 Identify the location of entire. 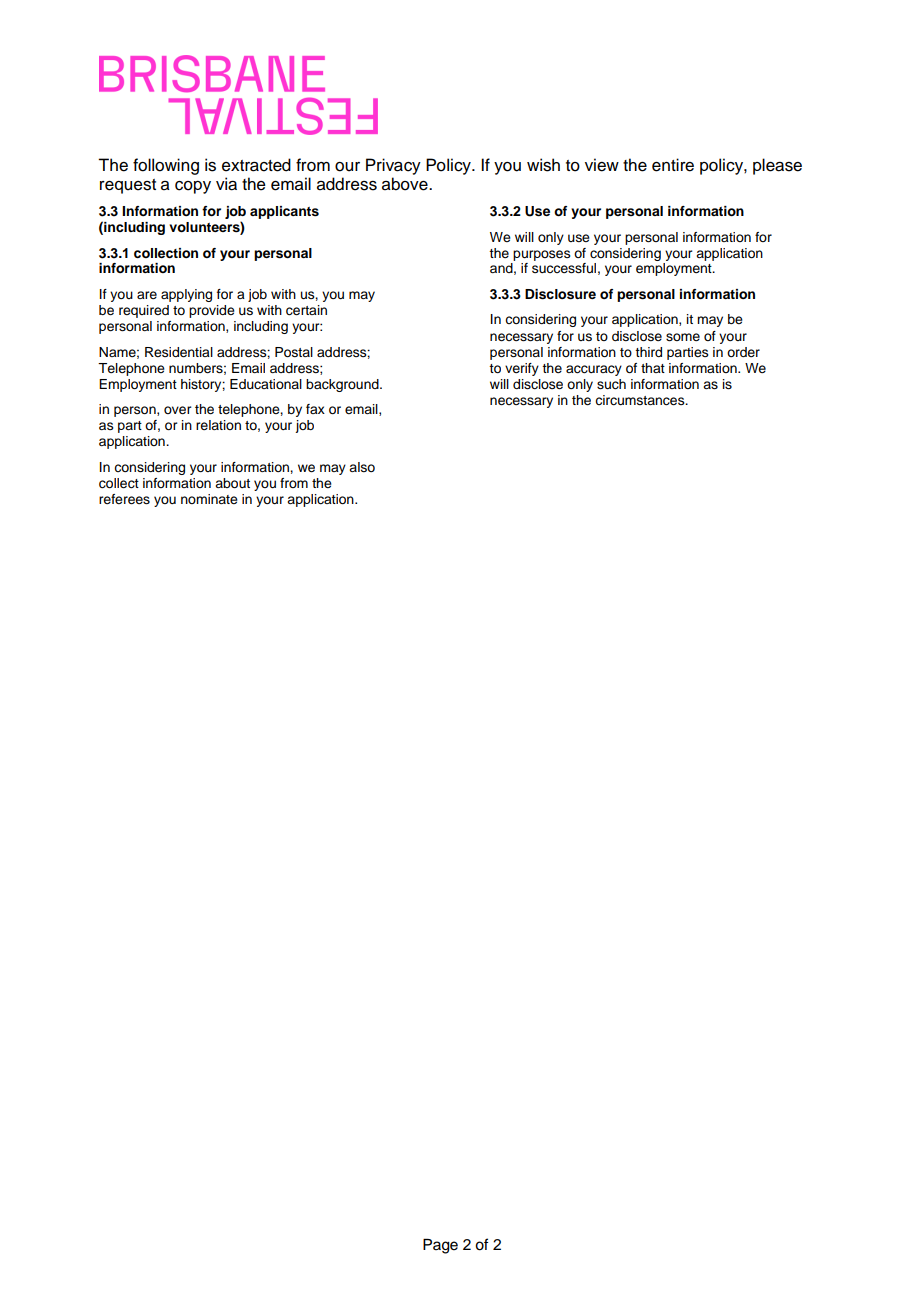
(673, 165).
